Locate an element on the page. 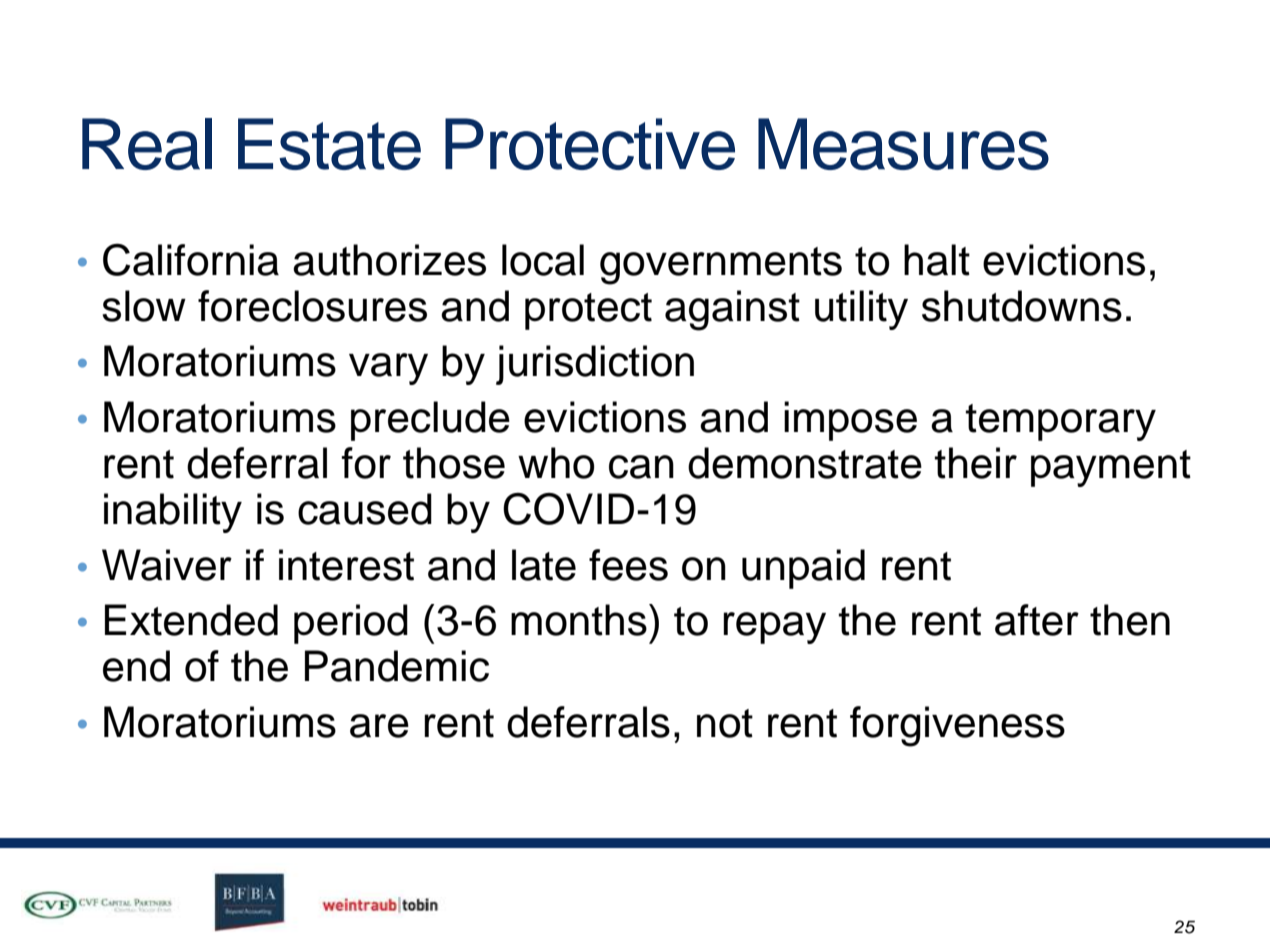 Image resolution: width=1270 pixels, height=952 pixels. Estate is located at coordinates (329, 144).
